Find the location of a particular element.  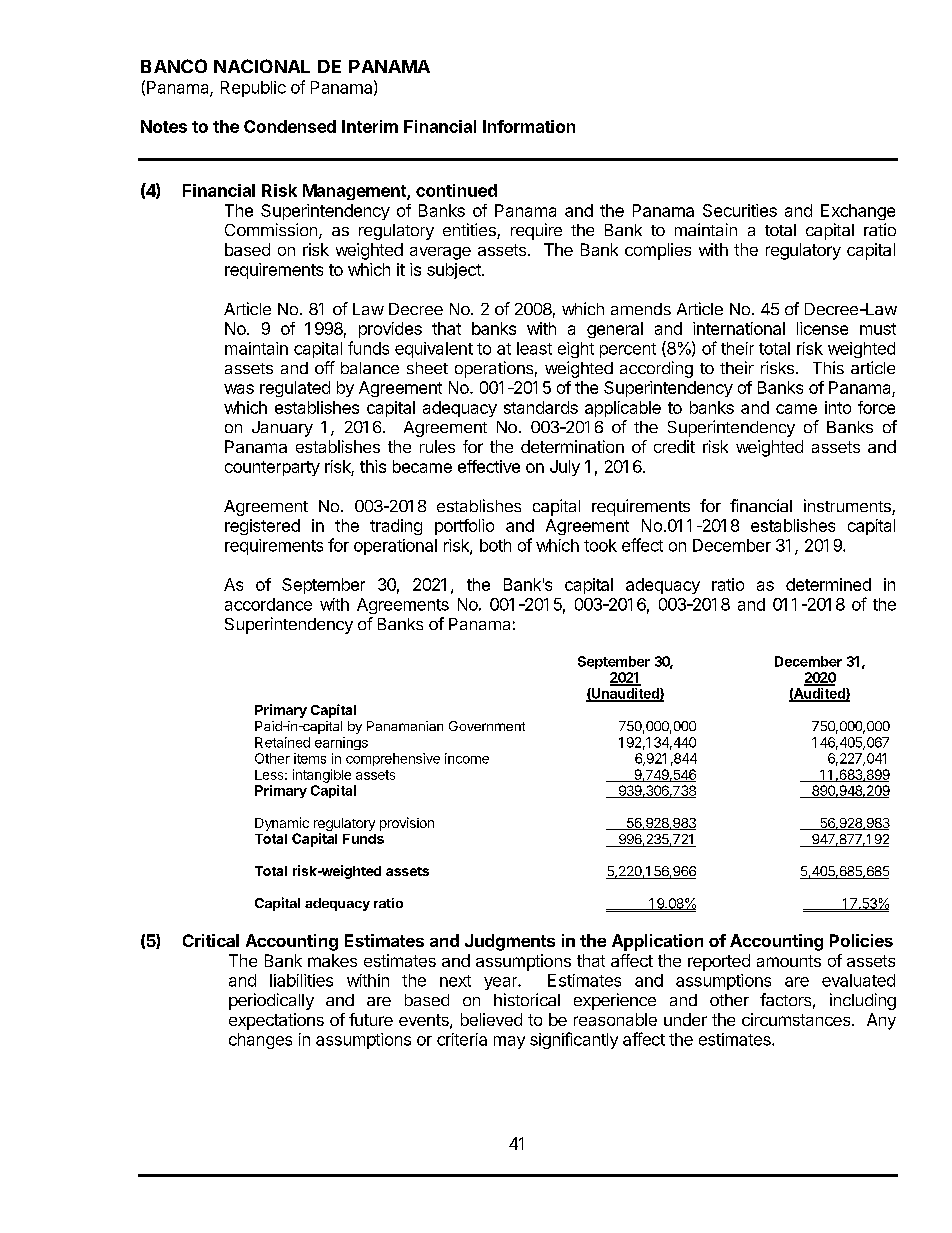

historical is located at coordinates (527, 999).
